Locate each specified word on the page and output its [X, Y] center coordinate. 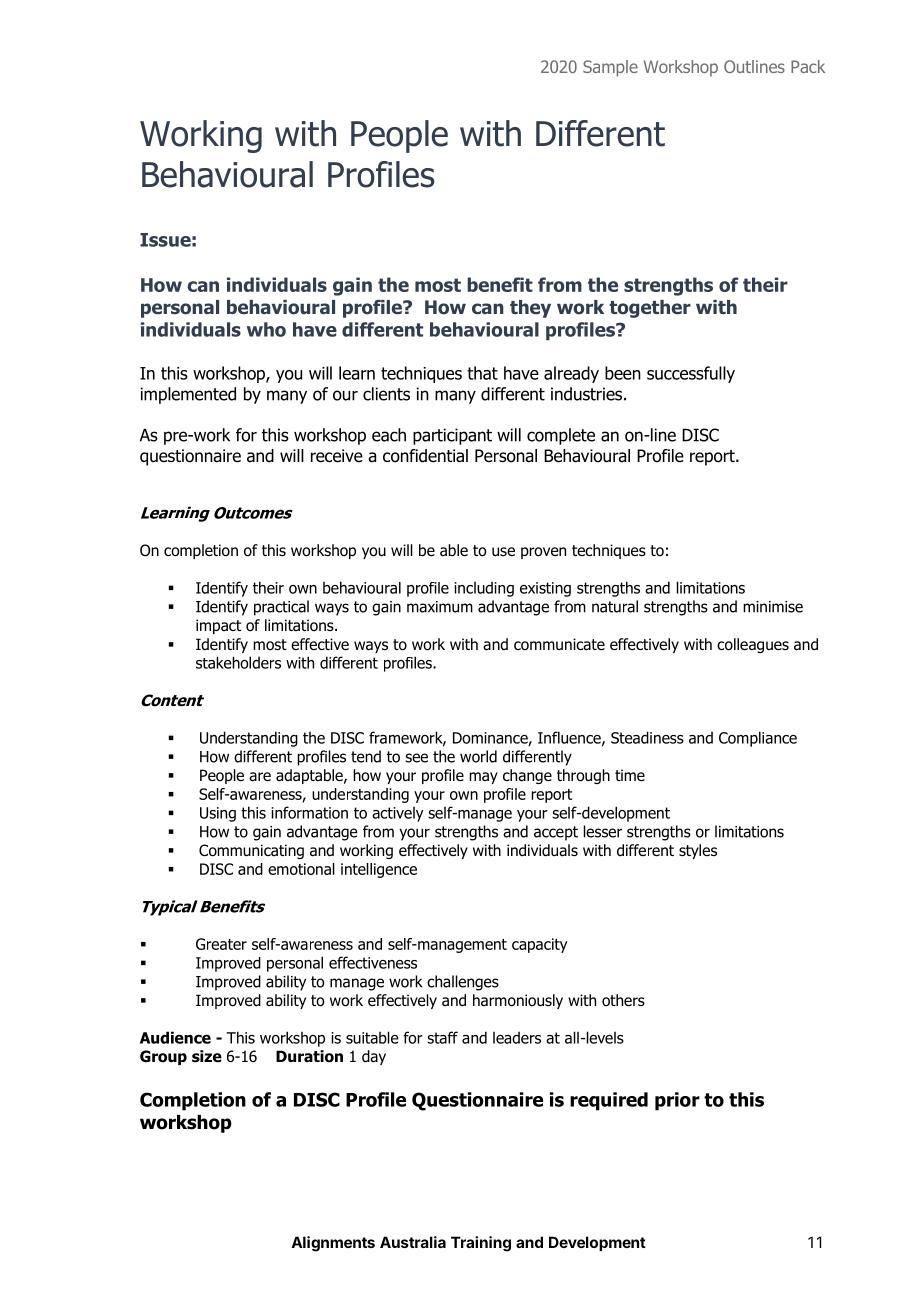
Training [481, 1244]
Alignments [333, 1244]
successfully [691, 374]
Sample [610, 68]
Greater [221, 944]
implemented [188, 395]
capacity [539, 945]
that [482, 373]
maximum [440, 607]
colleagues [753, 645]
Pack [808, 66]
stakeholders [238, 662]
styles [698, 851]
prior [677, 1101]
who [266, 329]
